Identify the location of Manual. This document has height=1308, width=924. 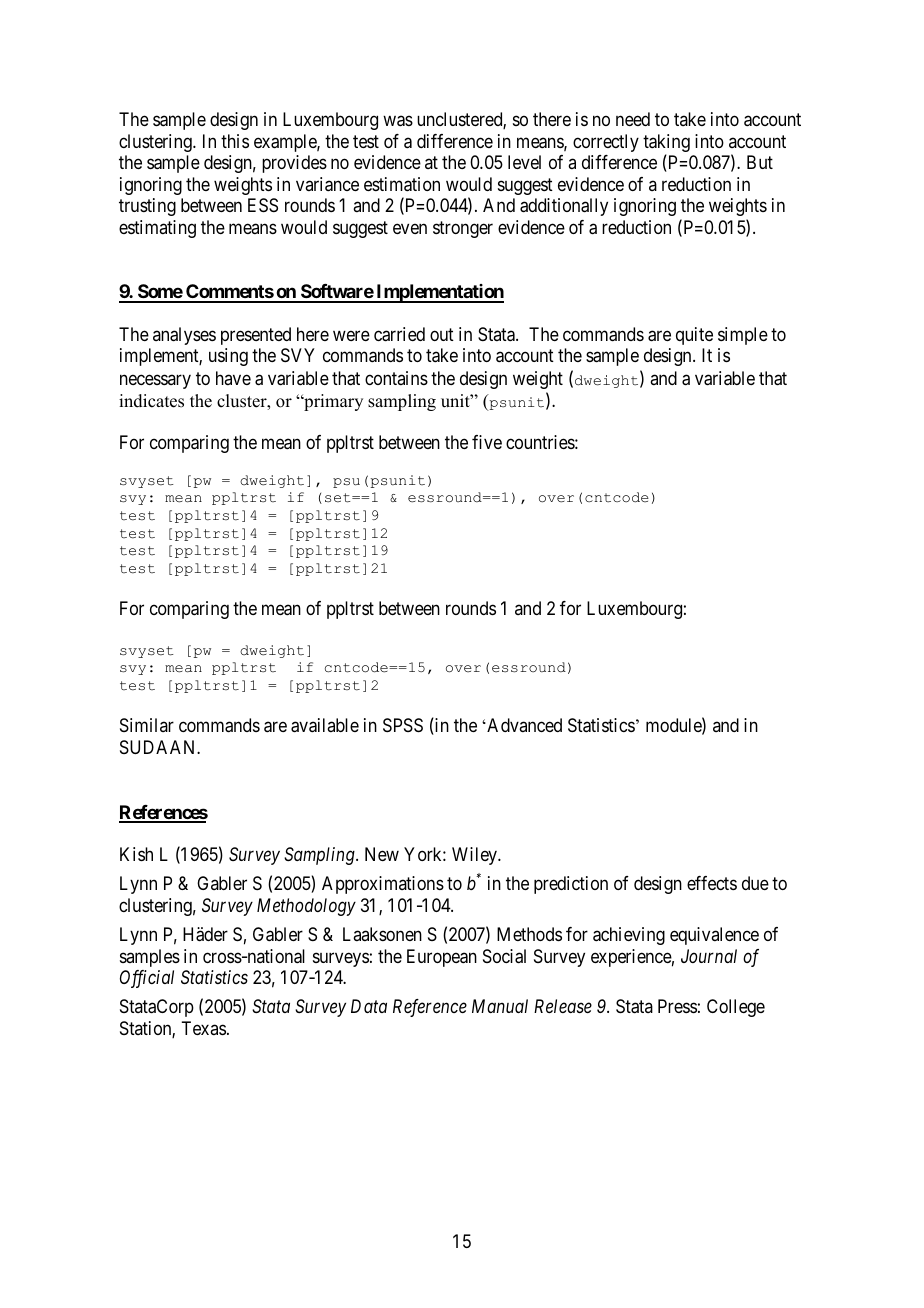
(500, 1006).
